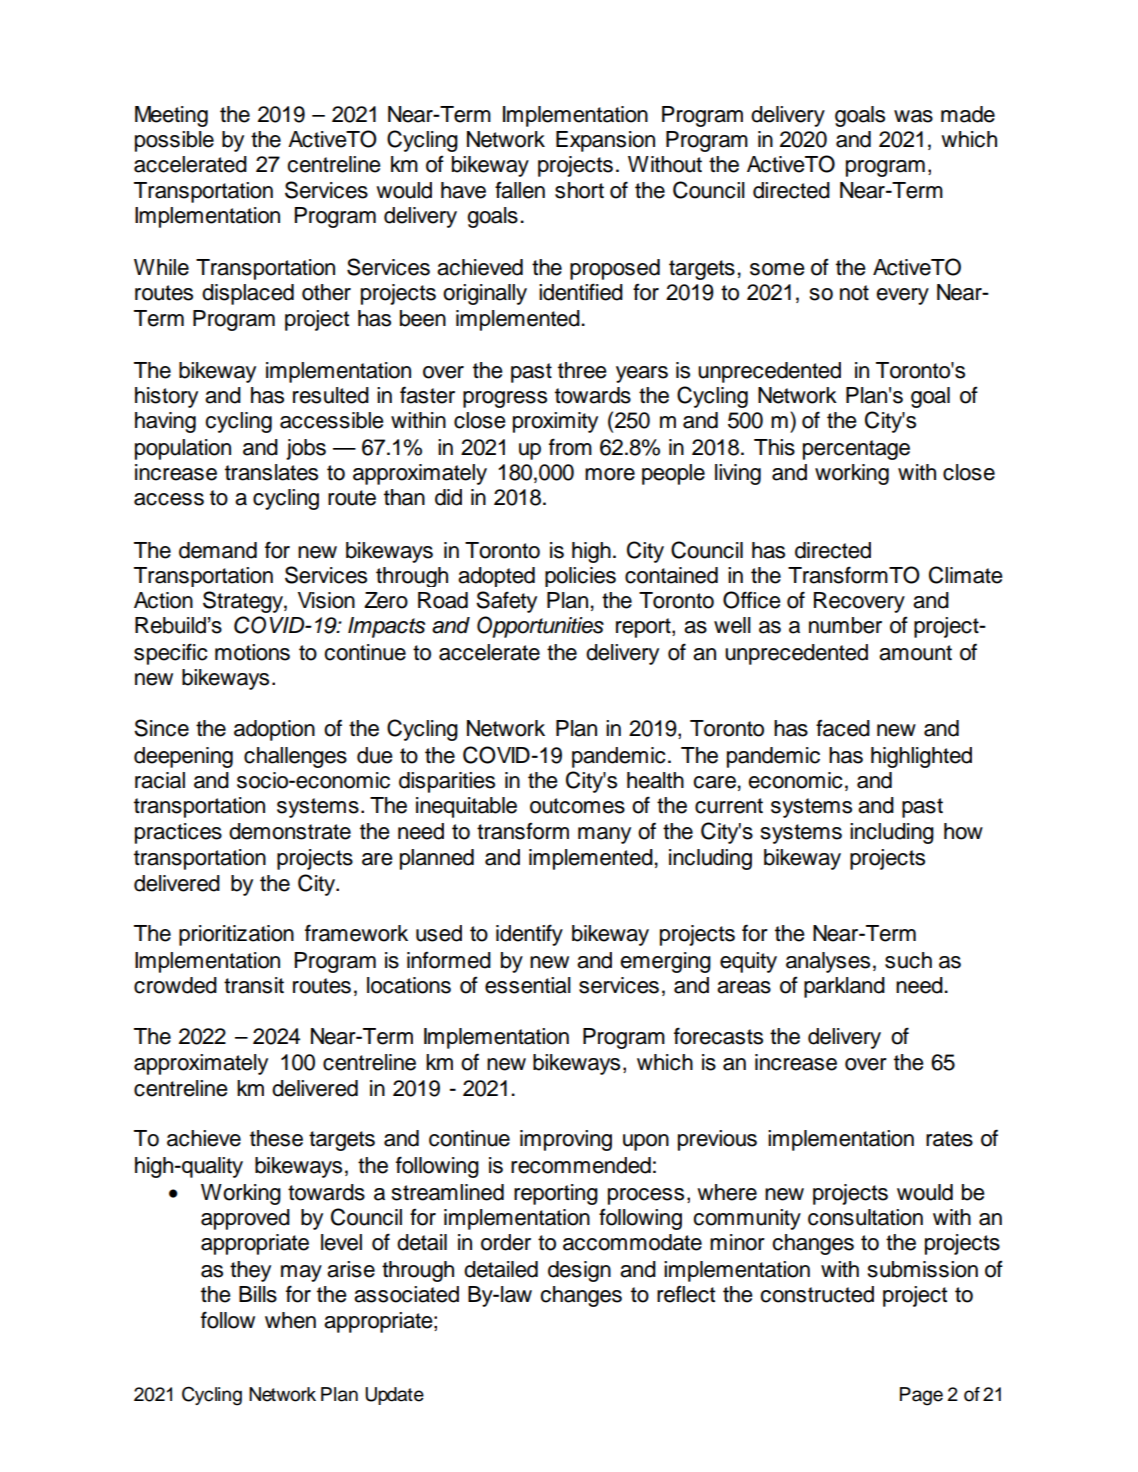 This screenshot has width=1138, height=1472. I want to click on adoption, so click(274, 730).
